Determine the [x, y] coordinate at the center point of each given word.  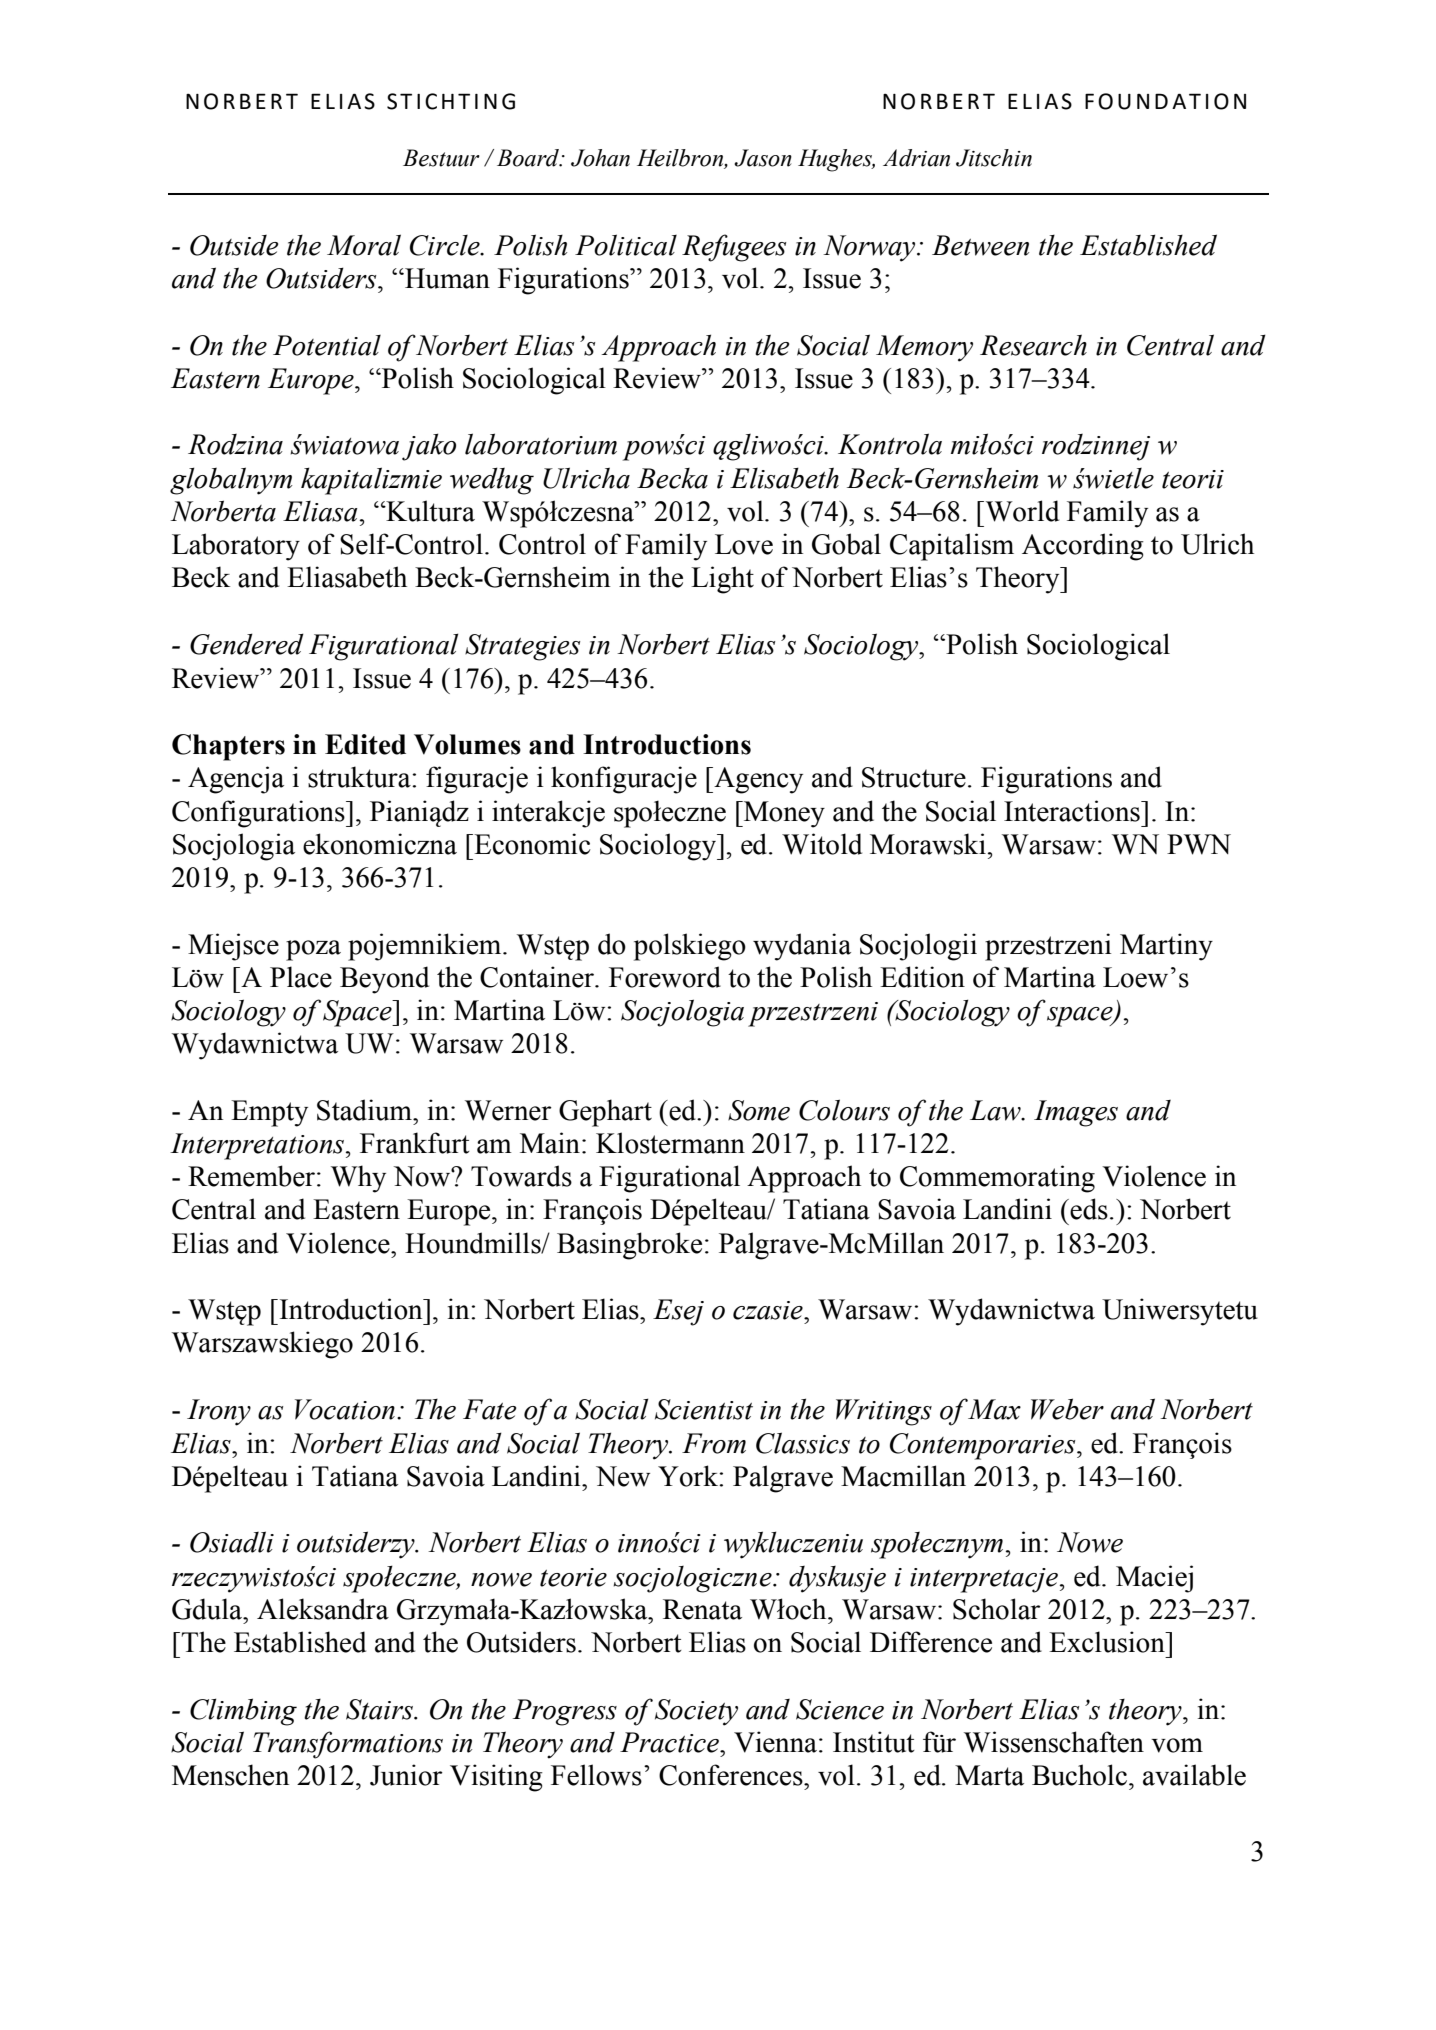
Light [722, 580]
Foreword [665, 977]
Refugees [734, 248]
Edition [922, 977]
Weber [1067, 1409]
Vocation [345, 1409]
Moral [364, 245]
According [1083, 547]
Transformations [348, 1745]
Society [696, 1712]
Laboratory [236, 547]
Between [980, 245]
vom [1177, 1745]
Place [301, 977]
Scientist [704, 1409]
